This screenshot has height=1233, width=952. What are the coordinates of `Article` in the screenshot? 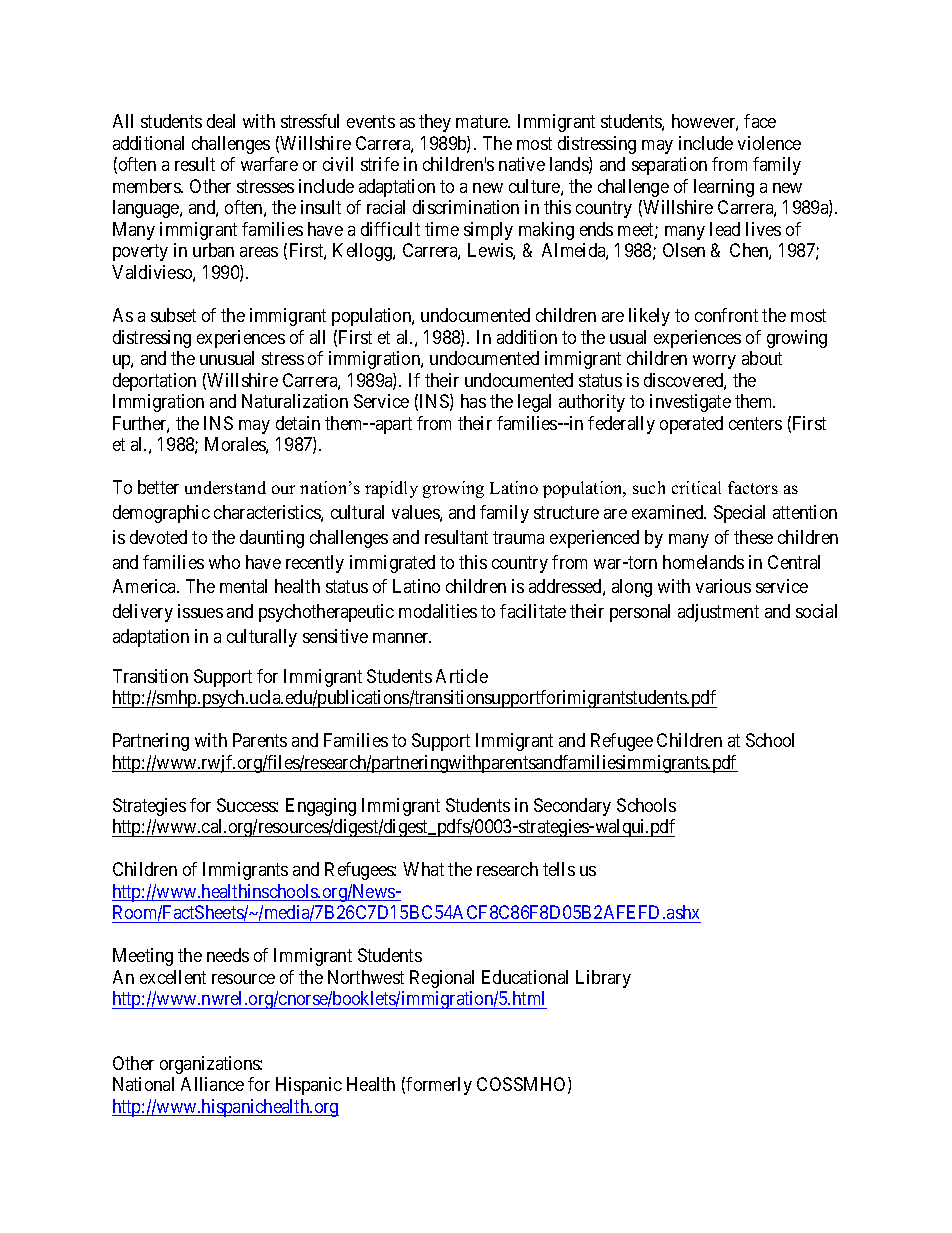 It's located at (462, 676).
